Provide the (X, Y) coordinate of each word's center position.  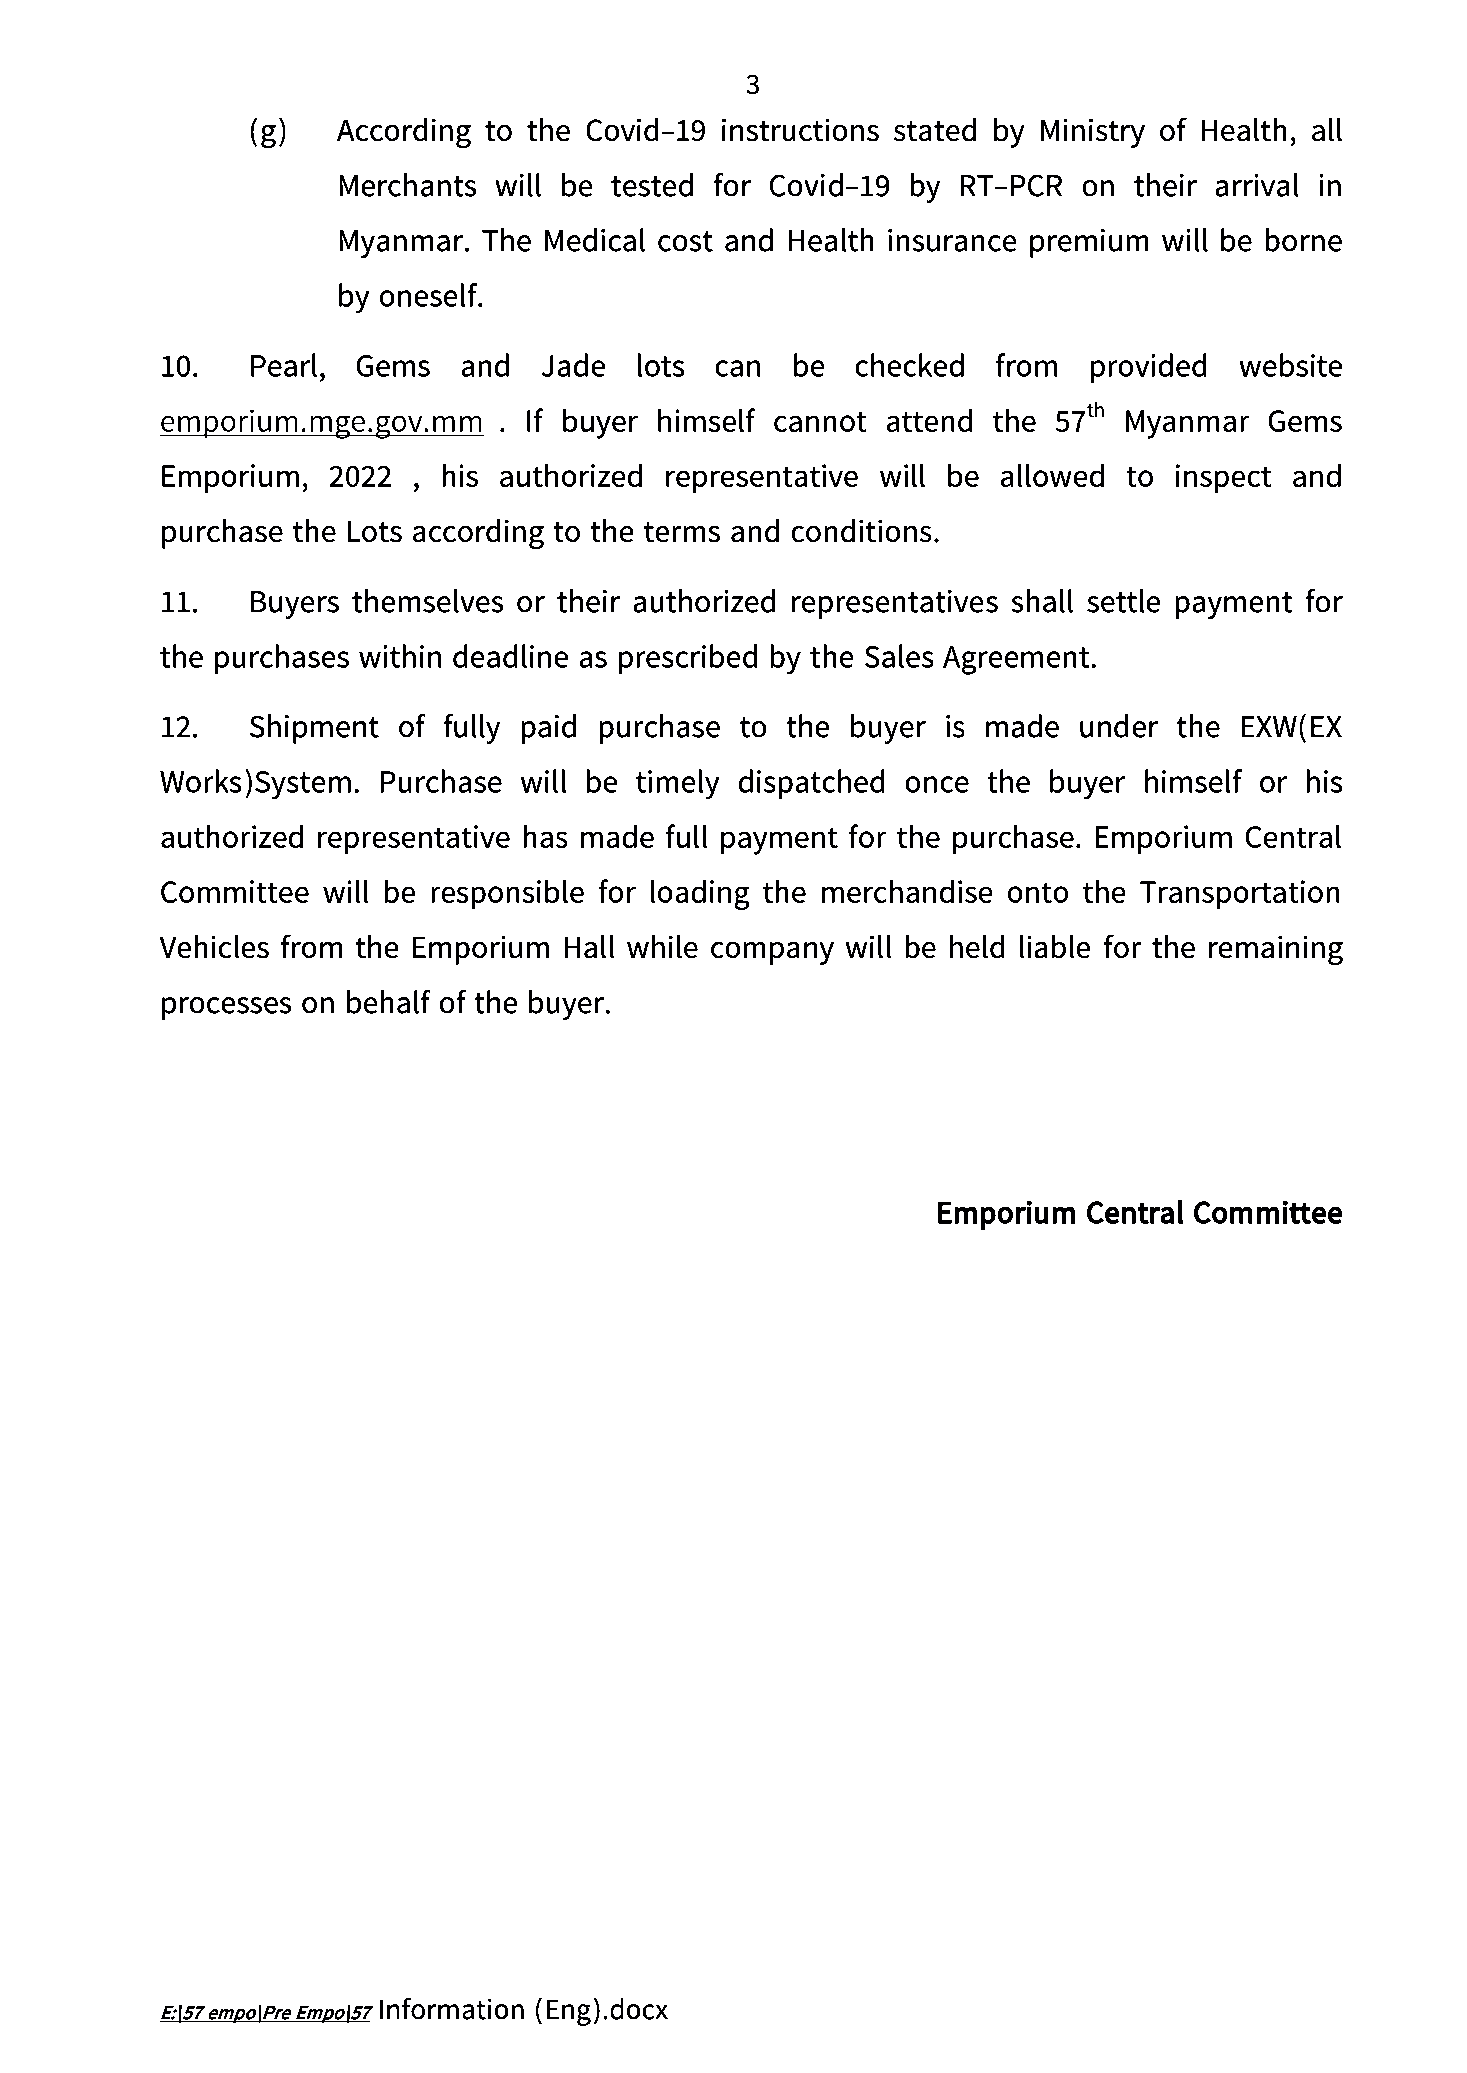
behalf (389, 1002)
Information (452, 2008)
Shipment (314, 729)
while (662, 947)
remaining (1276, 950)
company (772, 953)
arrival (1257, 185)
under (1119, 726)
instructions (800, 130)
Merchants (408, 185)
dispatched (812, 784)
